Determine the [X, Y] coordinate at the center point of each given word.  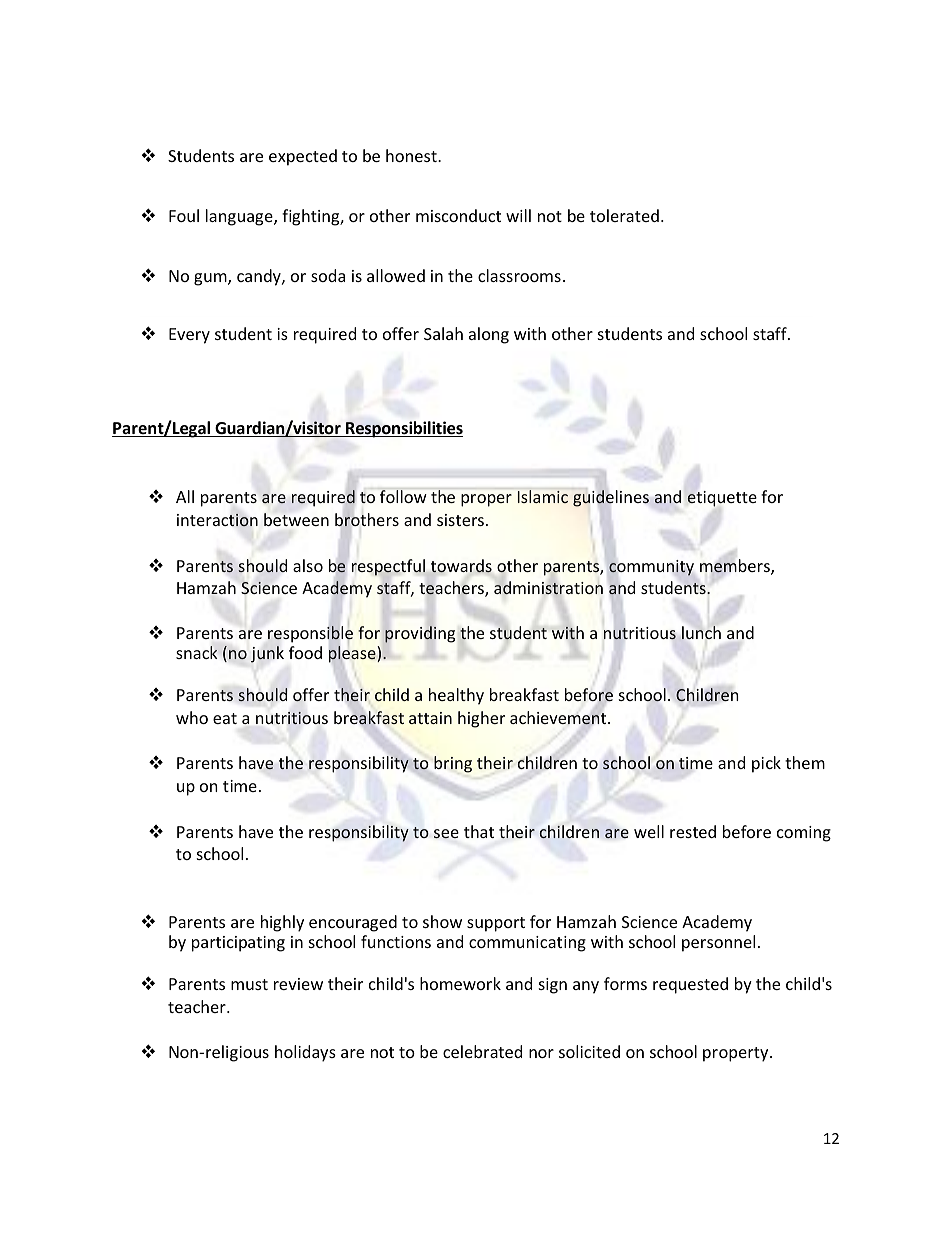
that [479, 831]
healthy [456, 696]
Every [189, 336]
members [736, 567]
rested [693, 831]
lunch [701, 632]
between [296, 519]
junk [267, 654]
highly [282, 923]
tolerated [624, 215]
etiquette [722, 499]
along [489, 335]
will [518, 215]
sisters [460, 520]
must [249, 984]
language [240, 217]
